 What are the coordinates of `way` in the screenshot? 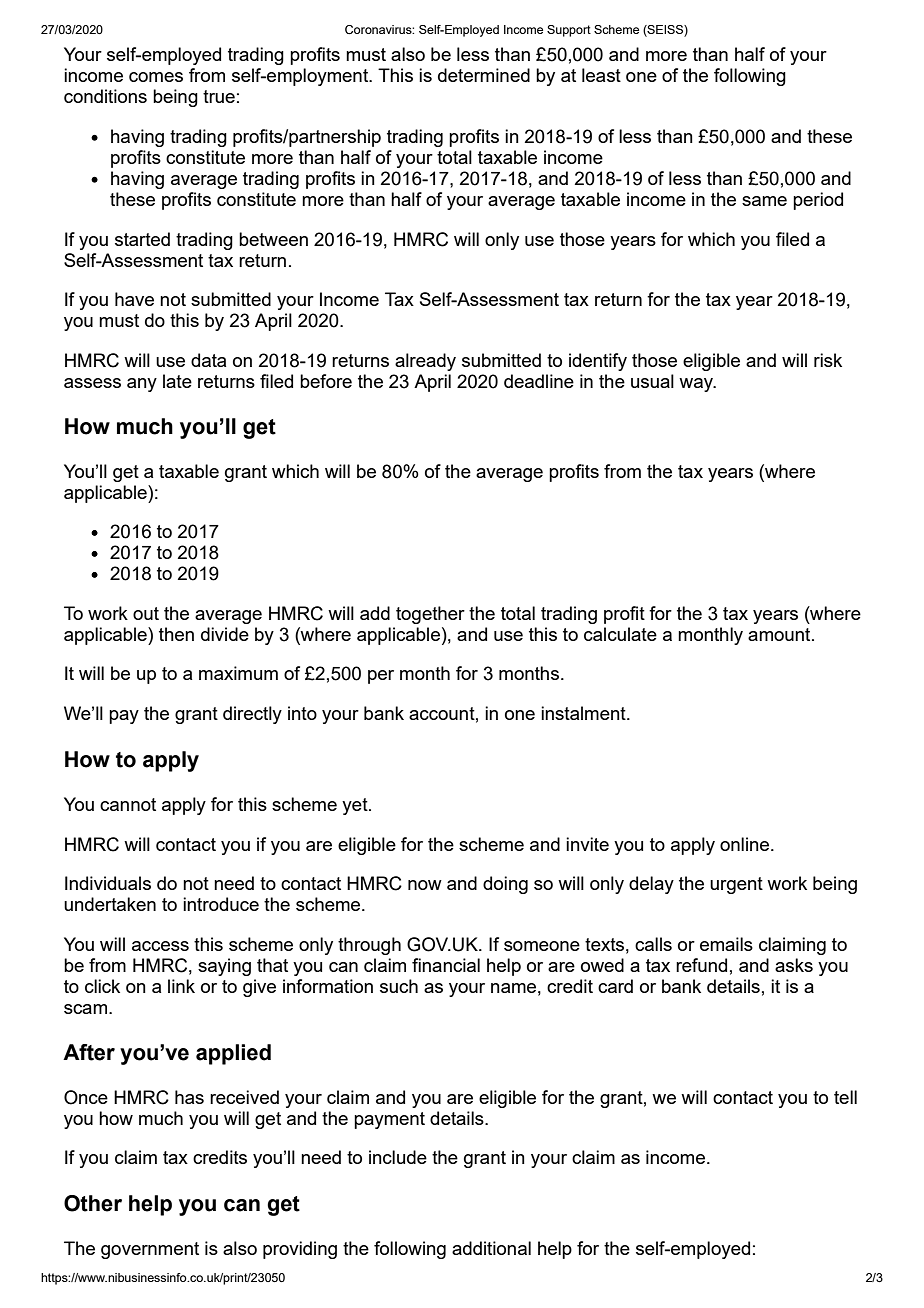 It's located at (697, 385).
